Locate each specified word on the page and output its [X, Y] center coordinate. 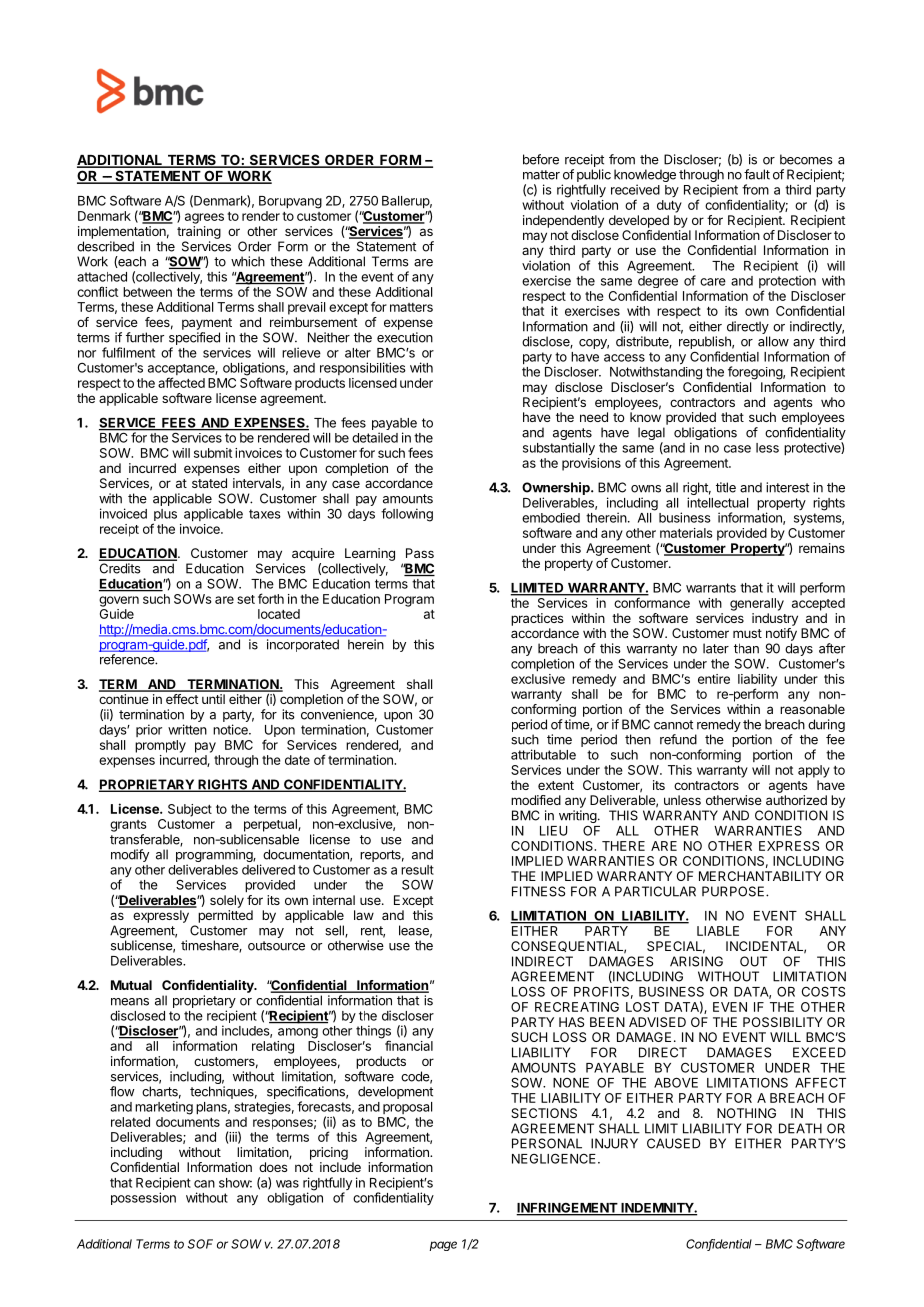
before [541, 159]
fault [757, 174]
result [417, 870]
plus [165, 516]
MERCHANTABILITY [760, 876]
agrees [204, 218]
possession [143, 1198]
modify [130, 855]
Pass [420, 553]
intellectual [717, 502]
